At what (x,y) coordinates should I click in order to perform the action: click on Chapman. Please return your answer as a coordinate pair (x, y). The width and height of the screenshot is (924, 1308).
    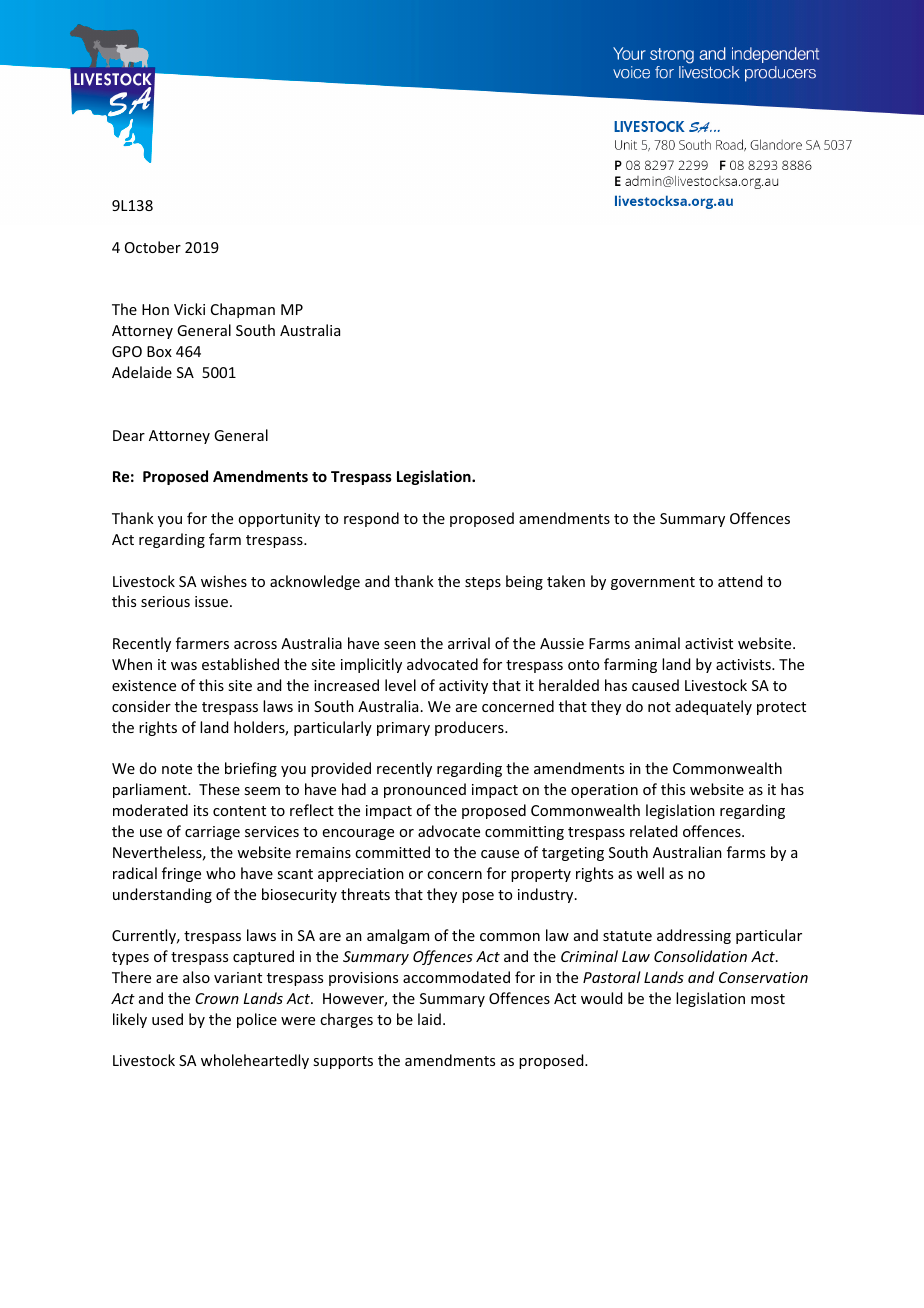
    Looking at the image, I should click on (243, 310).
